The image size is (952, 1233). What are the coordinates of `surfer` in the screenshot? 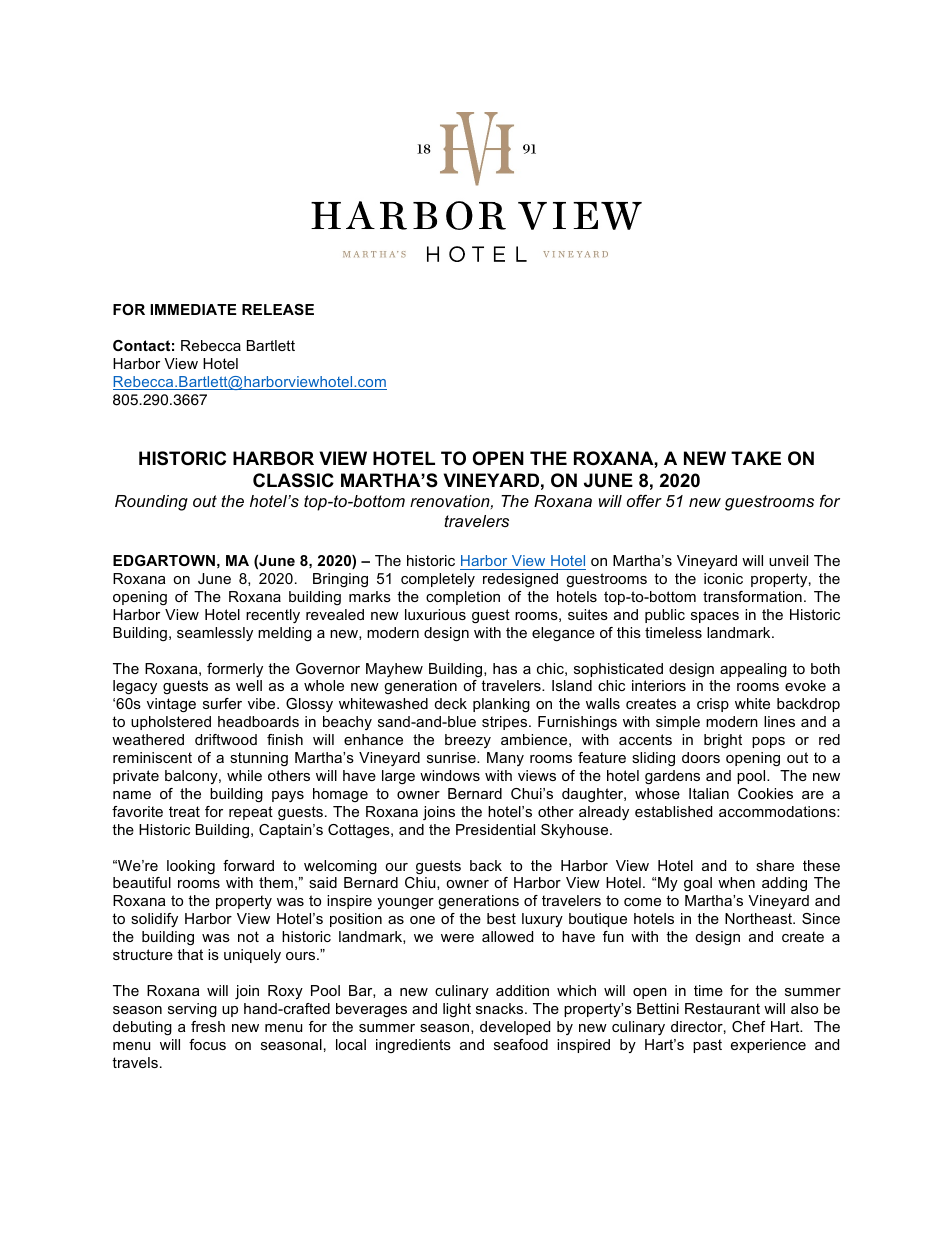 It's located at (222, 703).
